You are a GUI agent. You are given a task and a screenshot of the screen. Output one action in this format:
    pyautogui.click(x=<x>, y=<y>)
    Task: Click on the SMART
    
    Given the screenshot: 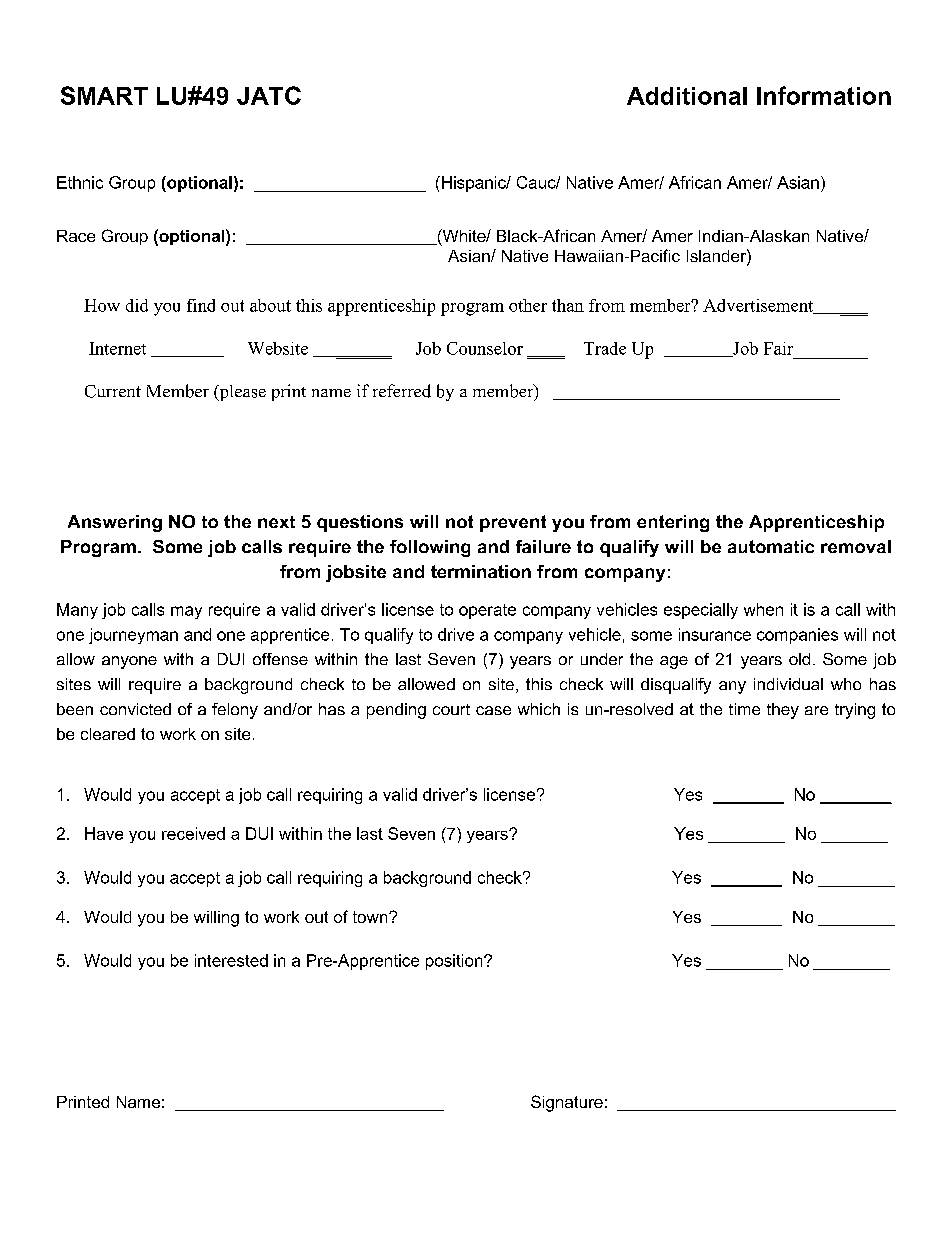 What is the action you would take?
    pyautogui.click(x=104, y=95)
